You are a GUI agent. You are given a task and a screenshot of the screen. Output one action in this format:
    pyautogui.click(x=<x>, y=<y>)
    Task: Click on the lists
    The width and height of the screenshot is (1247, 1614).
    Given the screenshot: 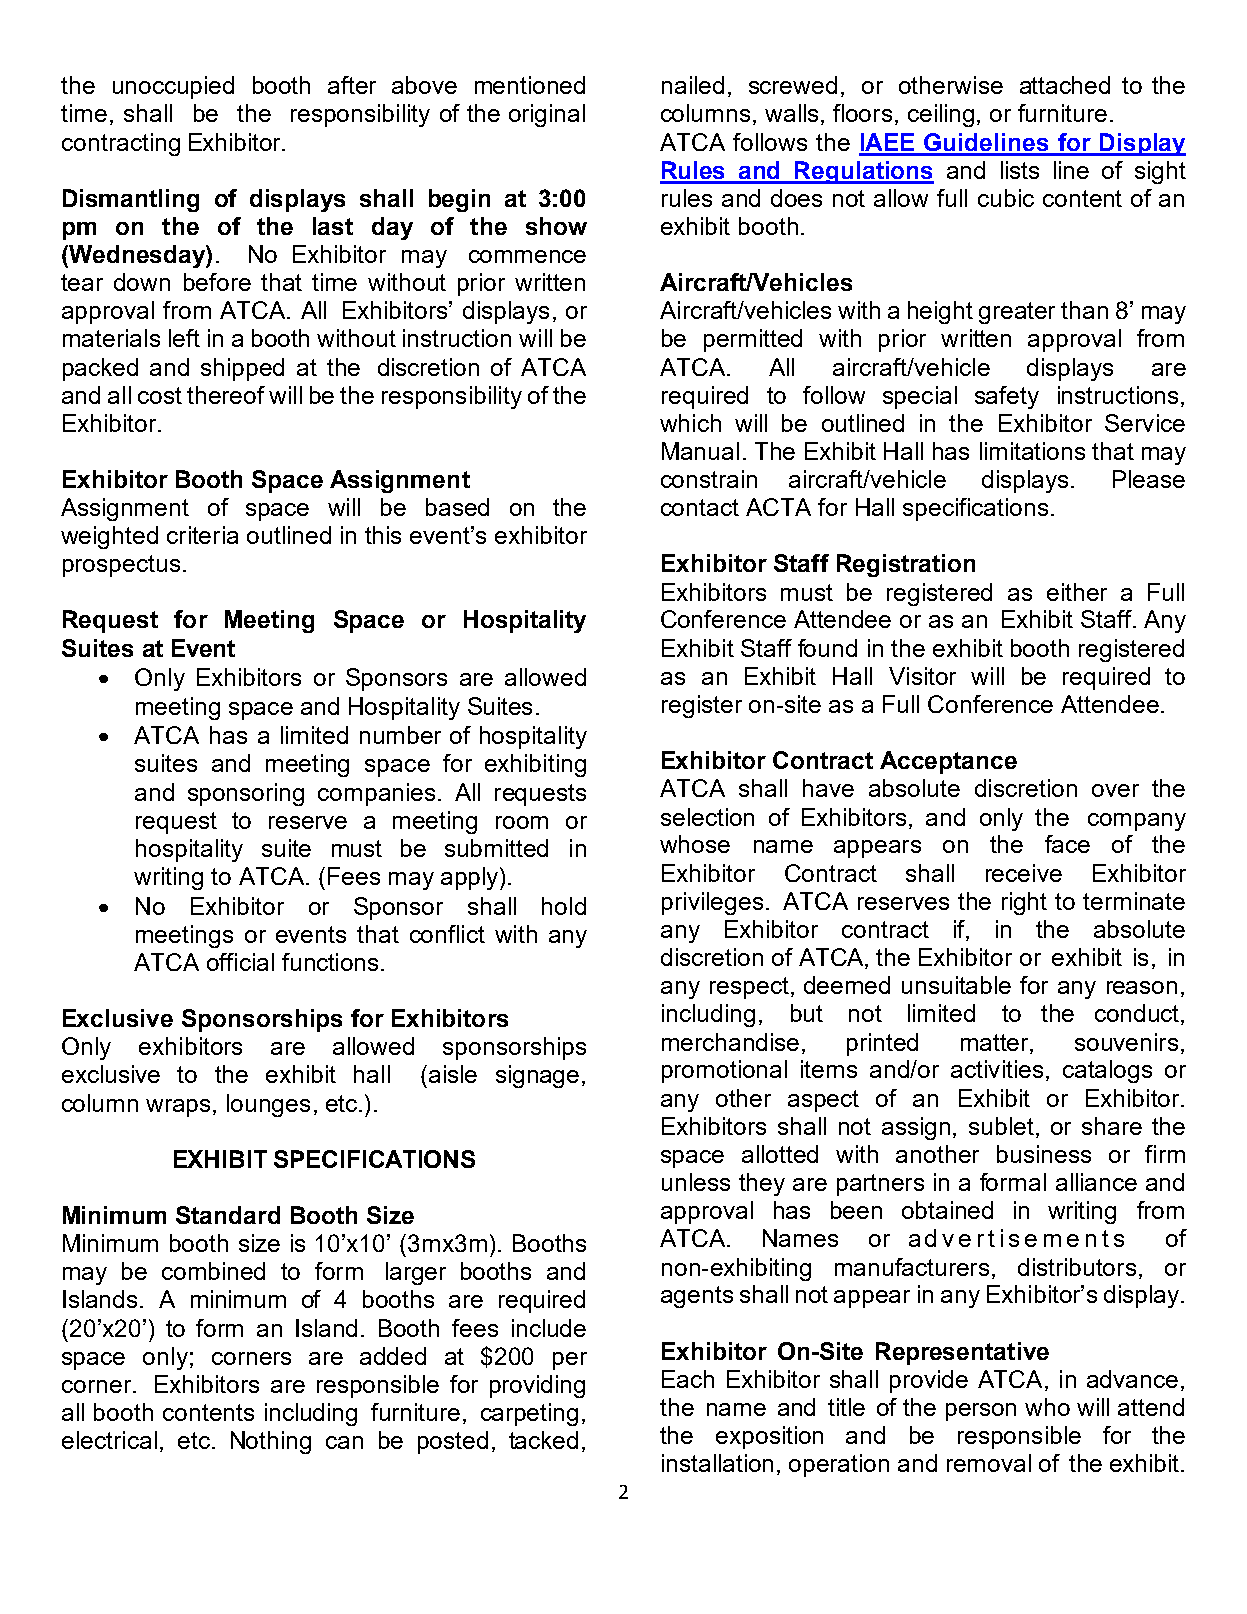 What is the action you would take?
    pyautogui.click(x=1020, y=170)
